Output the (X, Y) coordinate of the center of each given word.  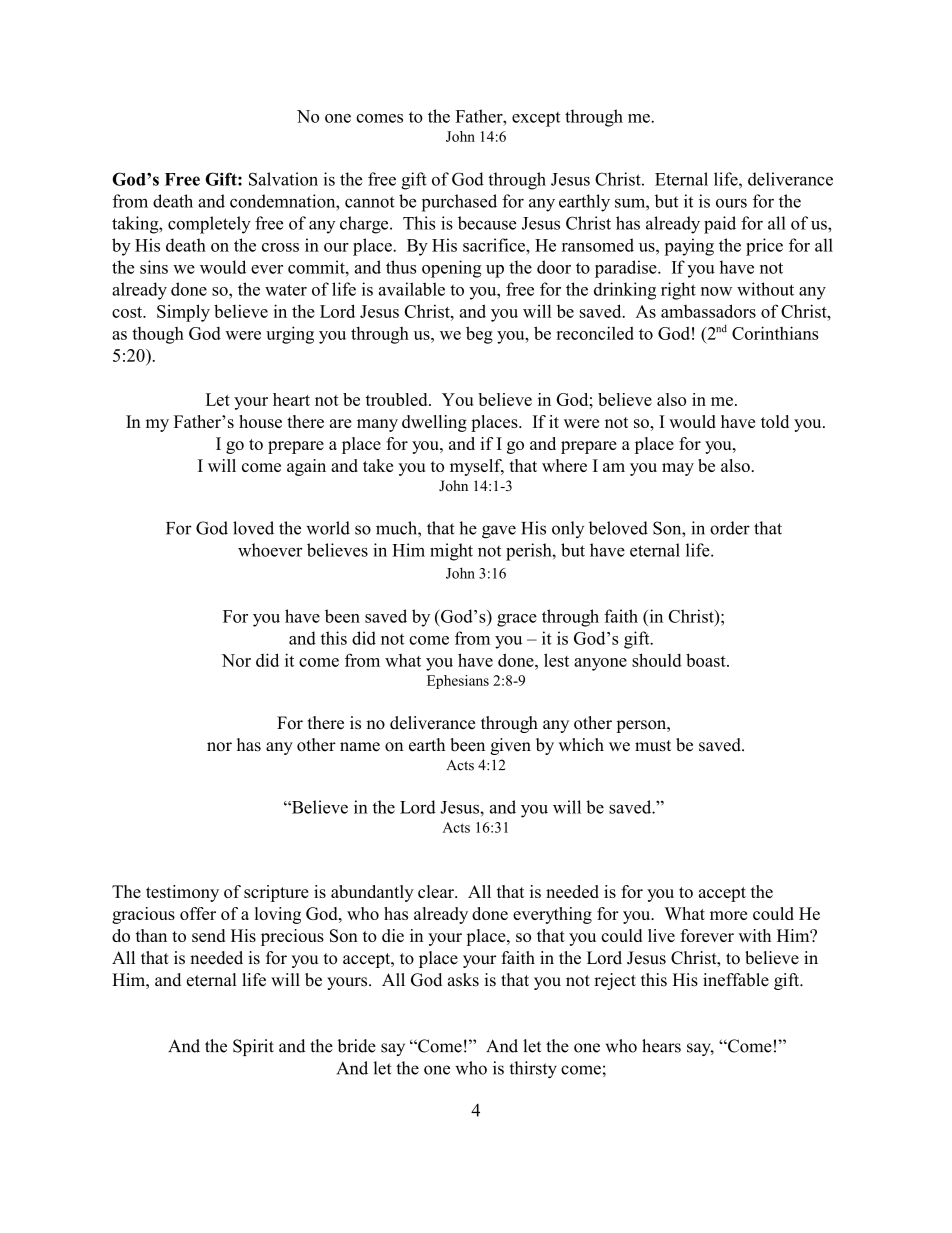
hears (661, 1046)
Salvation (283, 179)
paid (720, 225)
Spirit (253, 1047)
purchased (459, 203)
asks (463, 980)
